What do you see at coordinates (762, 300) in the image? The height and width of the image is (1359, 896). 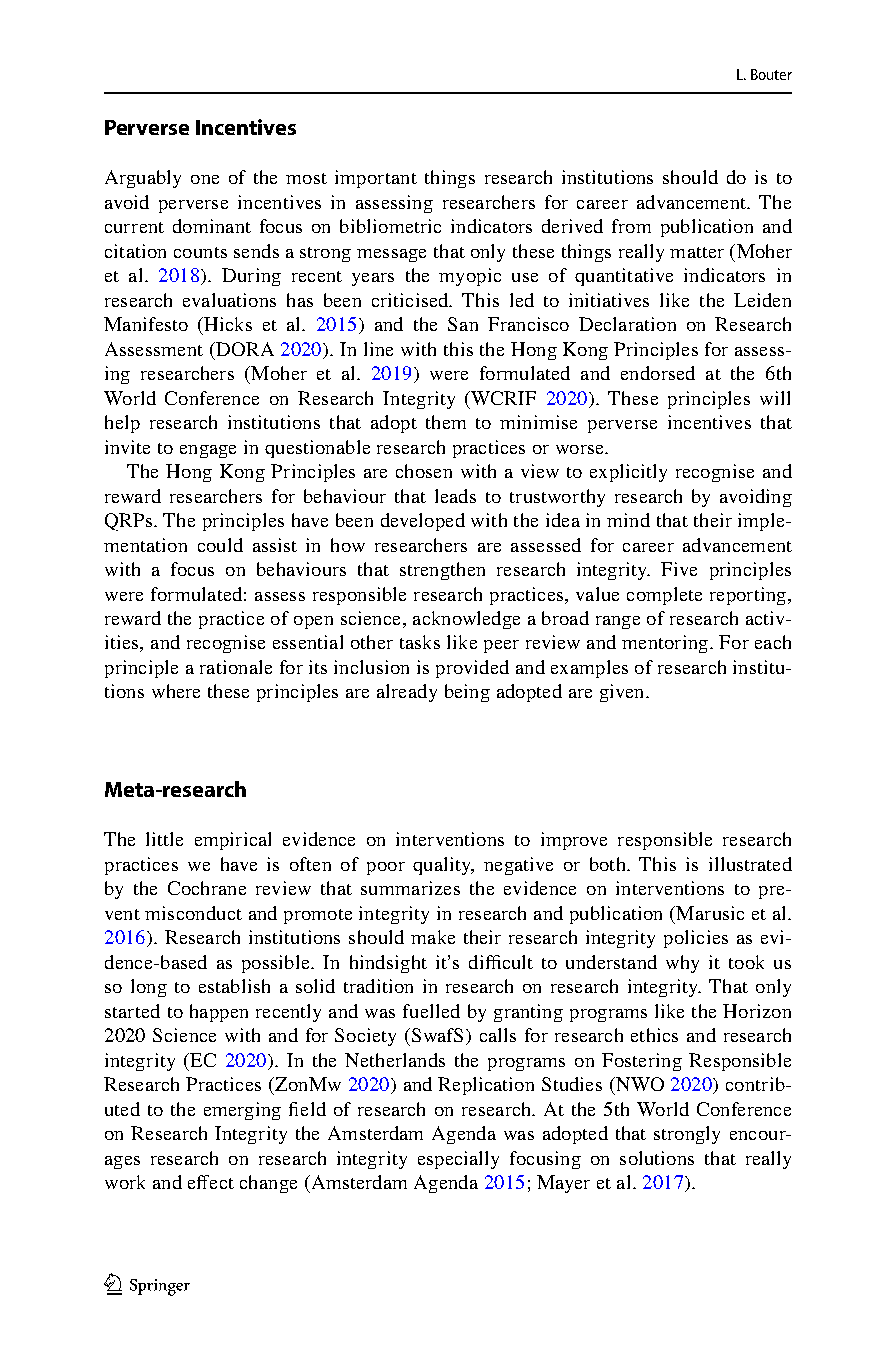 I see `Leiden` at bounding box center [762, 300].
